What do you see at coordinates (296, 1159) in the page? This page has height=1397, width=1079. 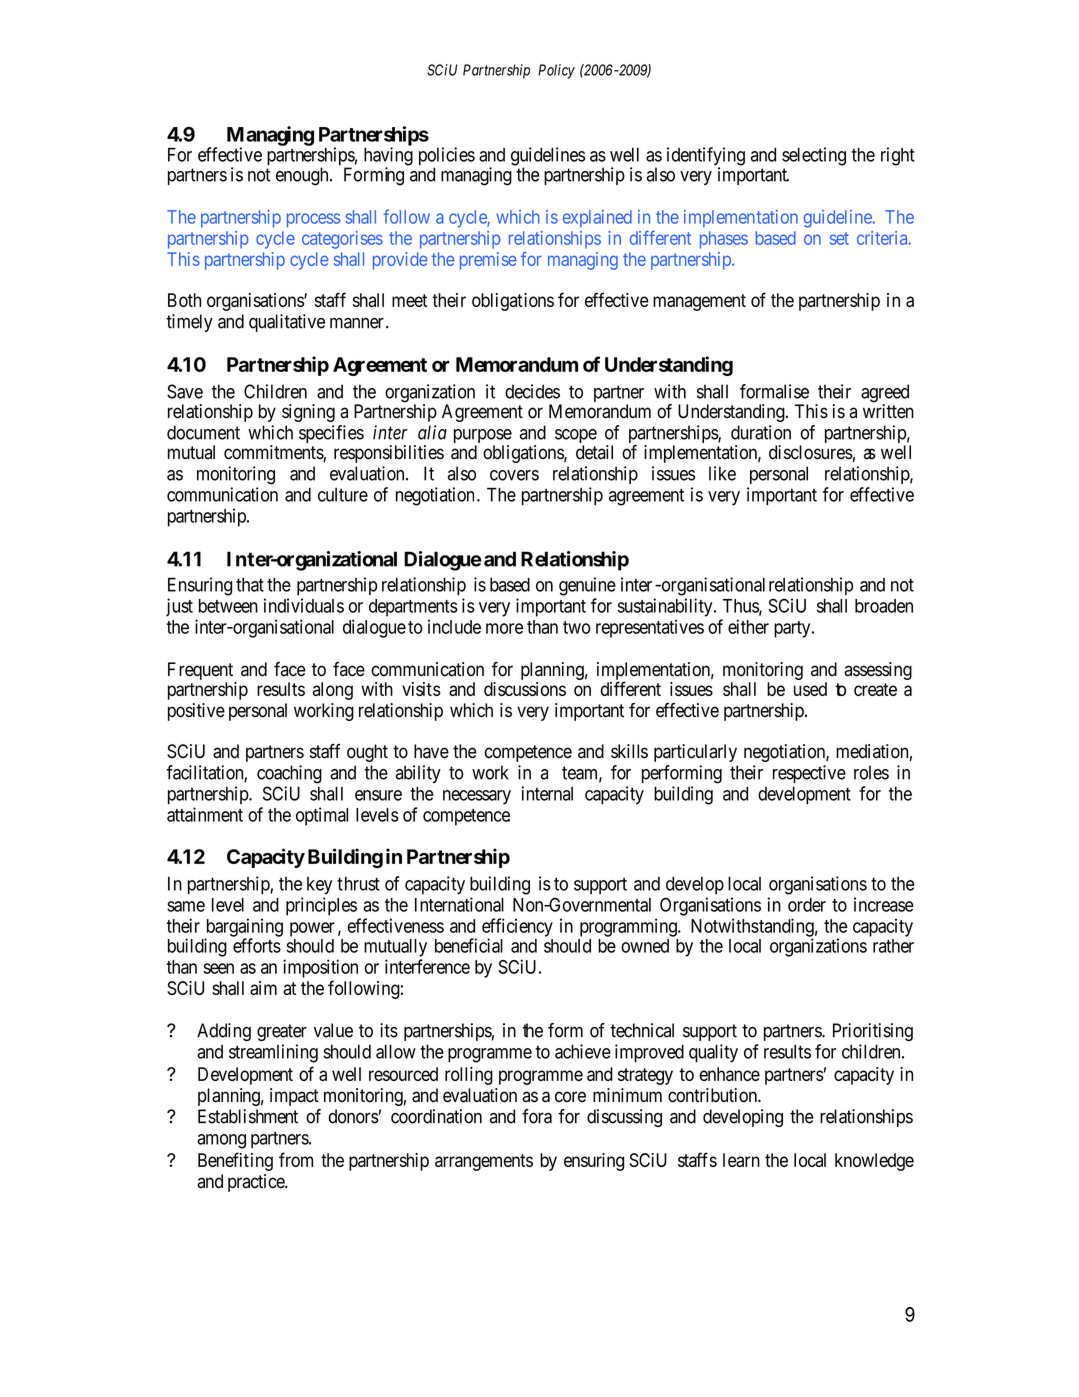 I see `from` at bounding box center [296, 1159].
